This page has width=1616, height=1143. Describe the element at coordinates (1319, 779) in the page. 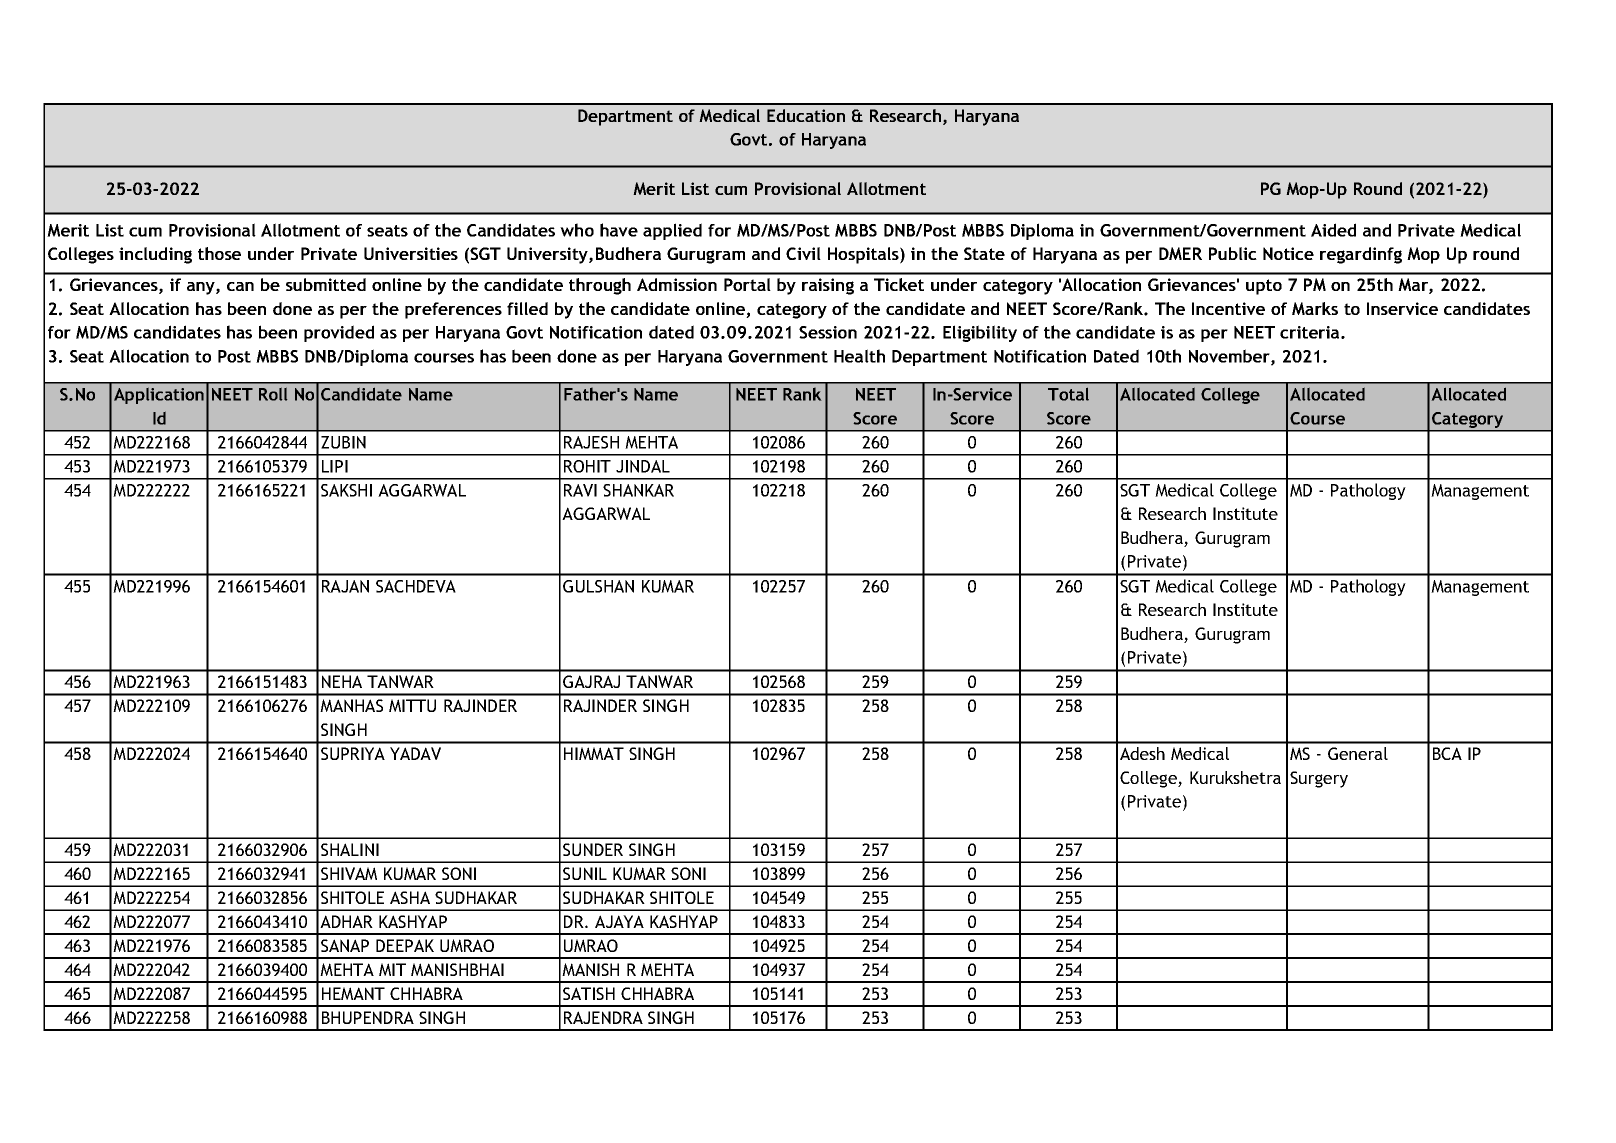

I see `Surgery` at that location.
